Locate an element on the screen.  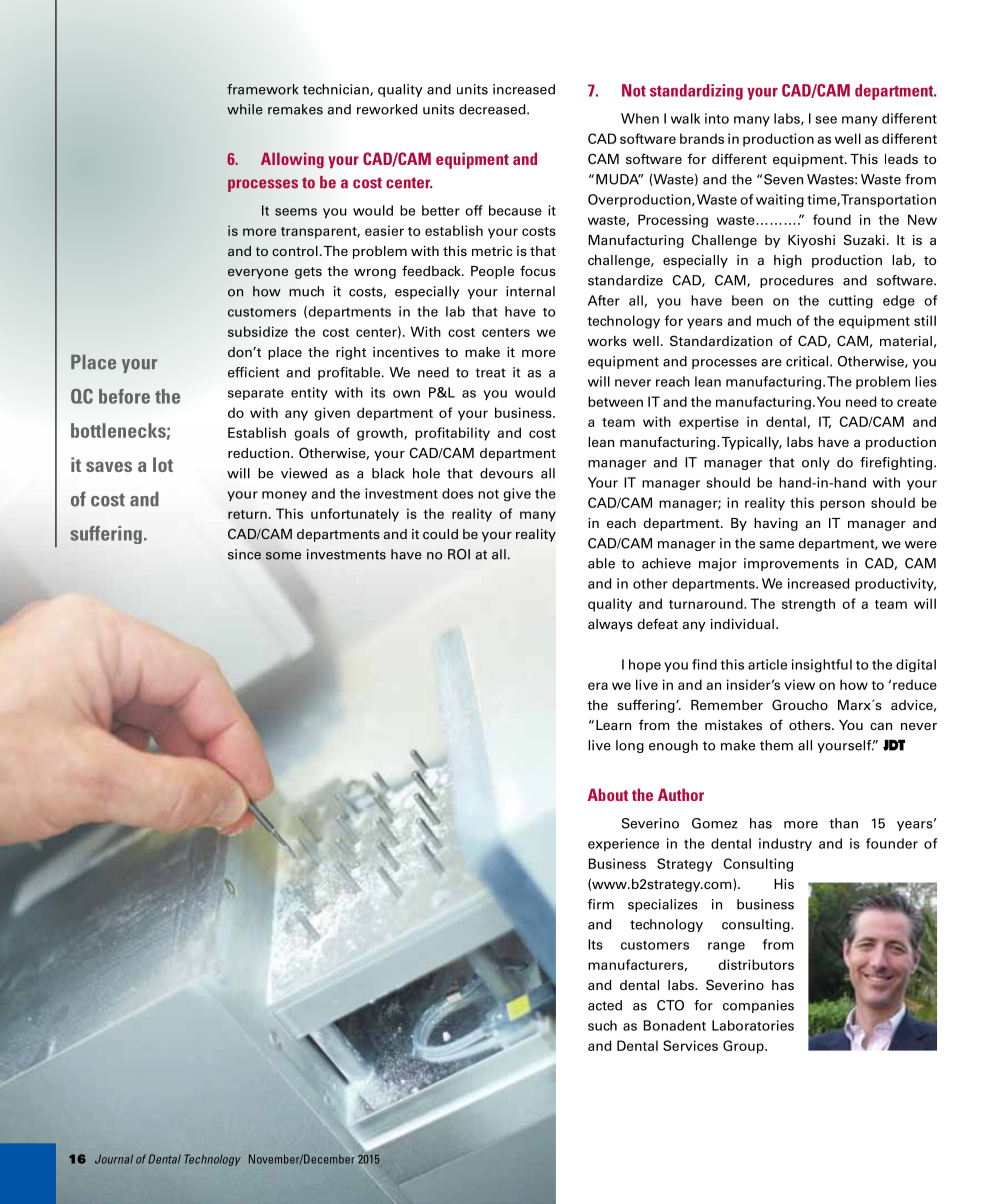
lot is located at coordinates (163, 464).
